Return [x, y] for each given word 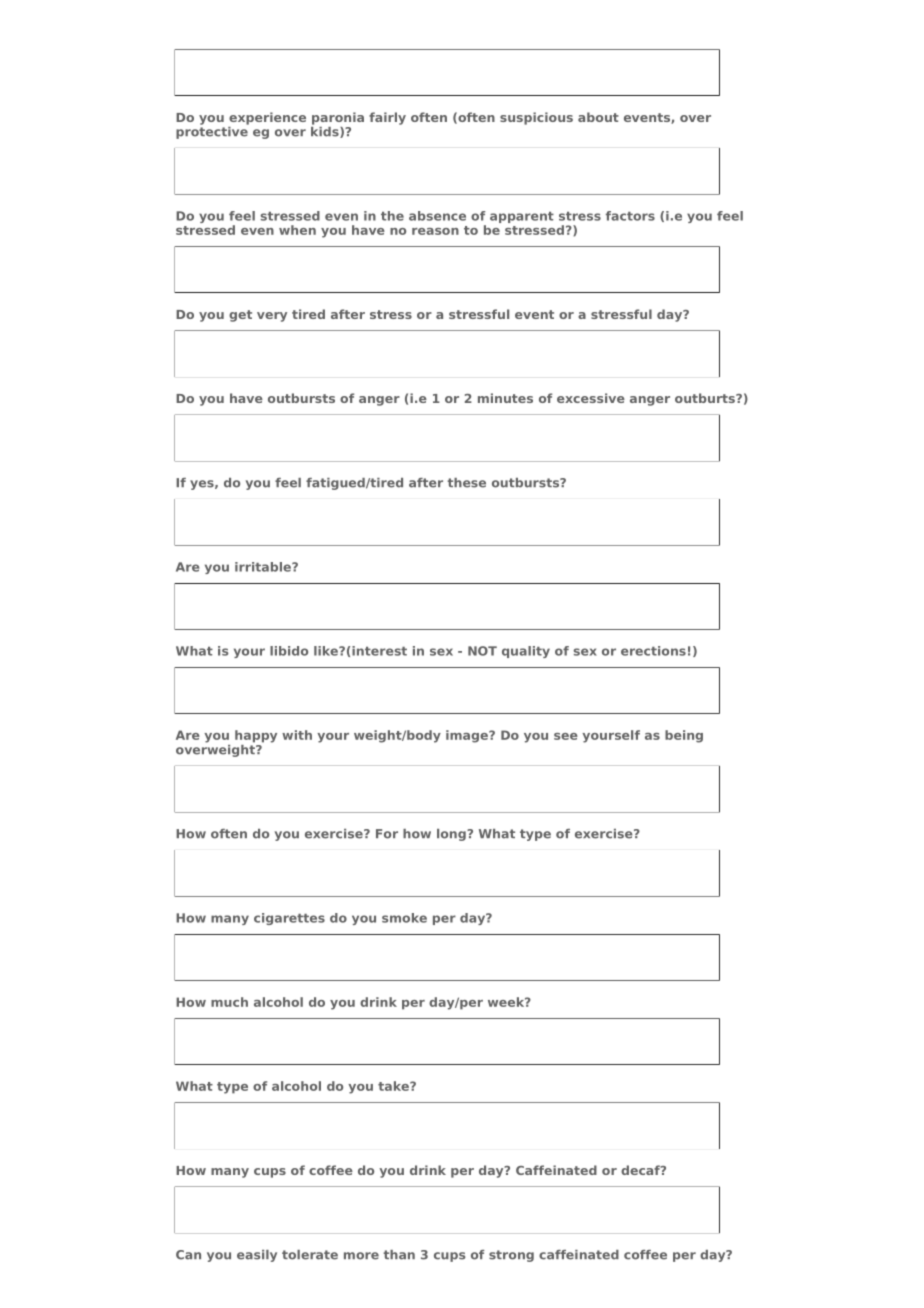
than [399, 1255]
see [566, 736]
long [452, 835]
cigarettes [289, 919]
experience [267, 118]
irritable [264, 567]
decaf [641, 1170]
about [598, 117]
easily [257, 1256]
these [466, 483]
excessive [591, 398]
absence [437, 216]
